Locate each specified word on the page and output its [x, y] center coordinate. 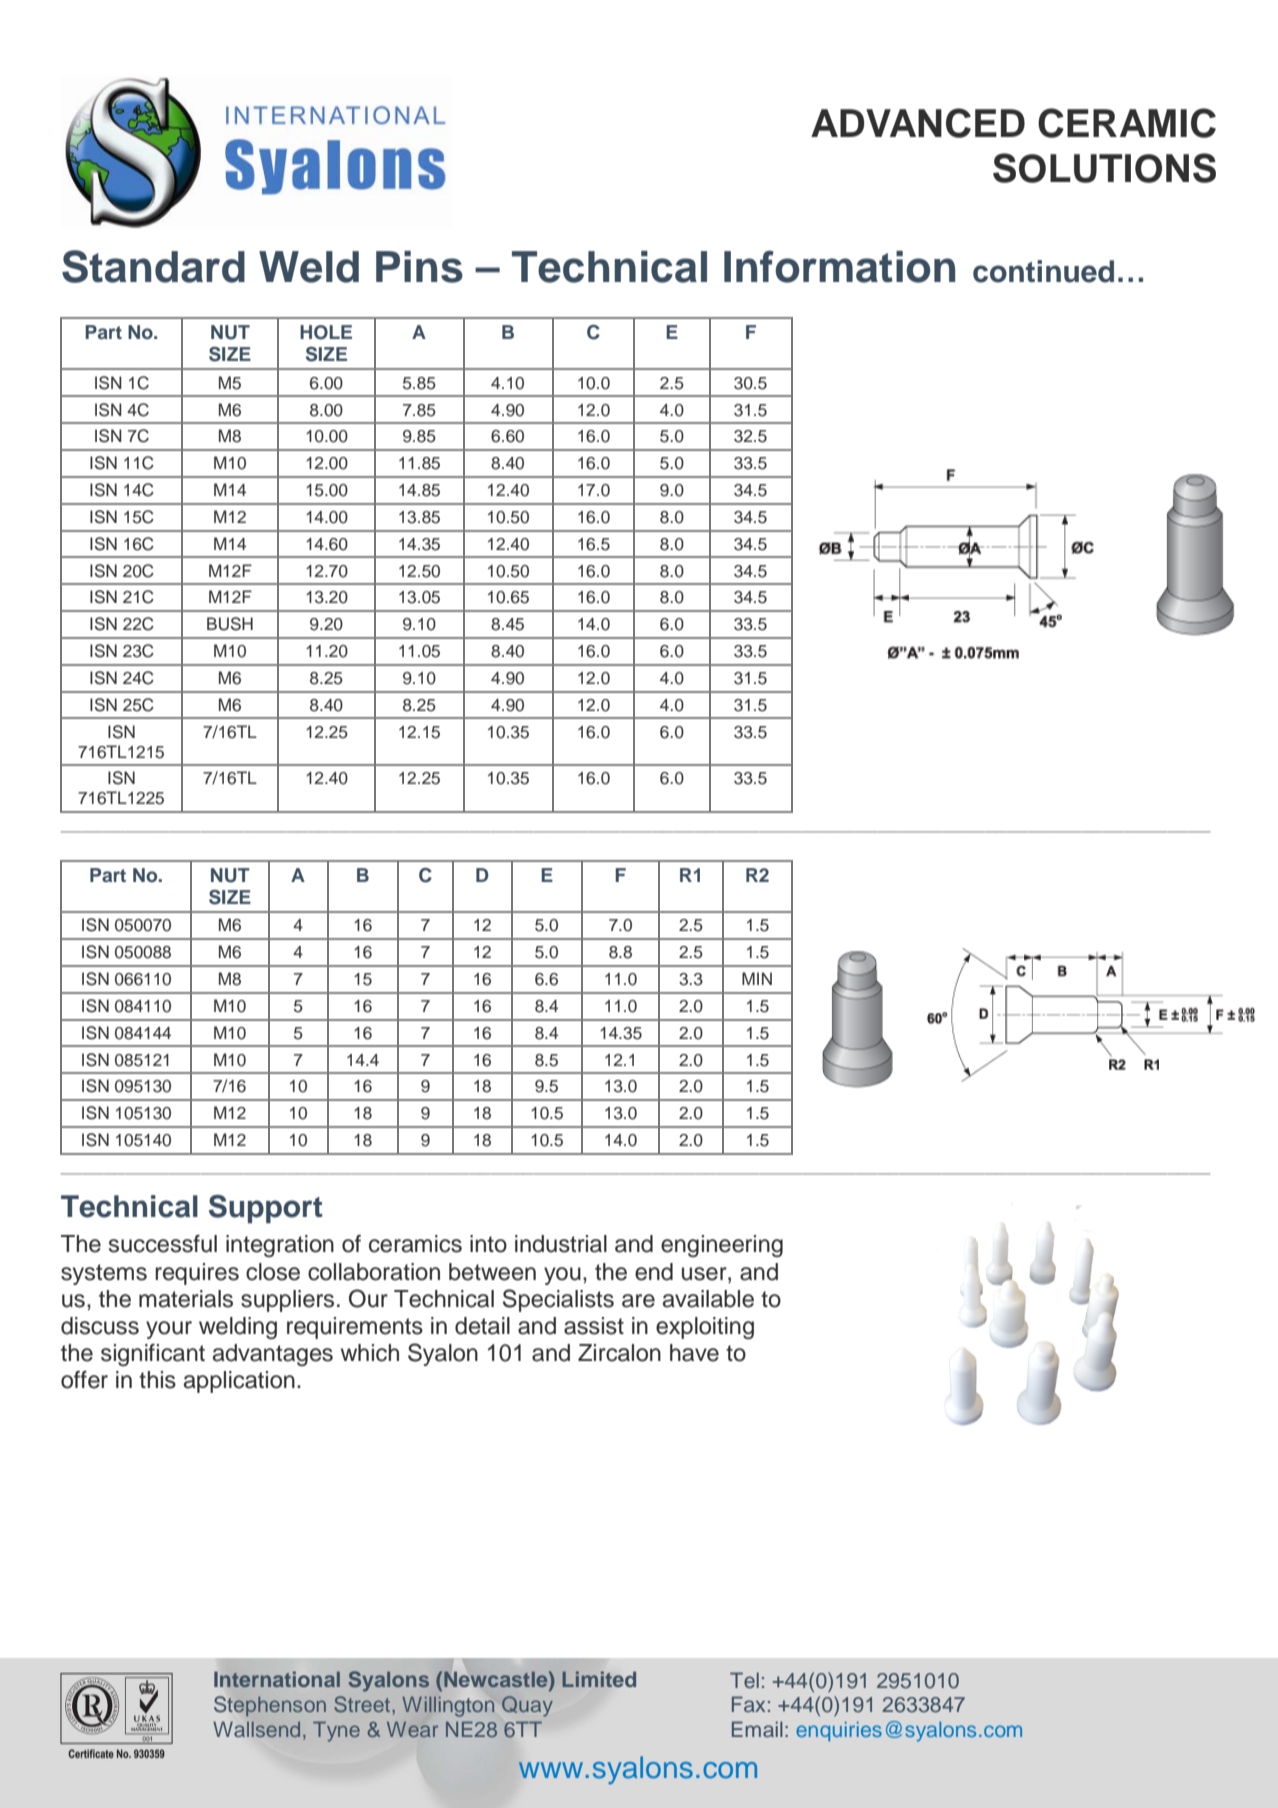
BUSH [230, 624]
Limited [599, 1679]
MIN [757, 978]
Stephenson [270, 1706]
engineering [722, 1246]
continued [1043, 271]
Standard [153, 266]
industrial [561, 1244]
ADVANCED [918, 123]
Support [266, 1209]
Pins [419, 267]
